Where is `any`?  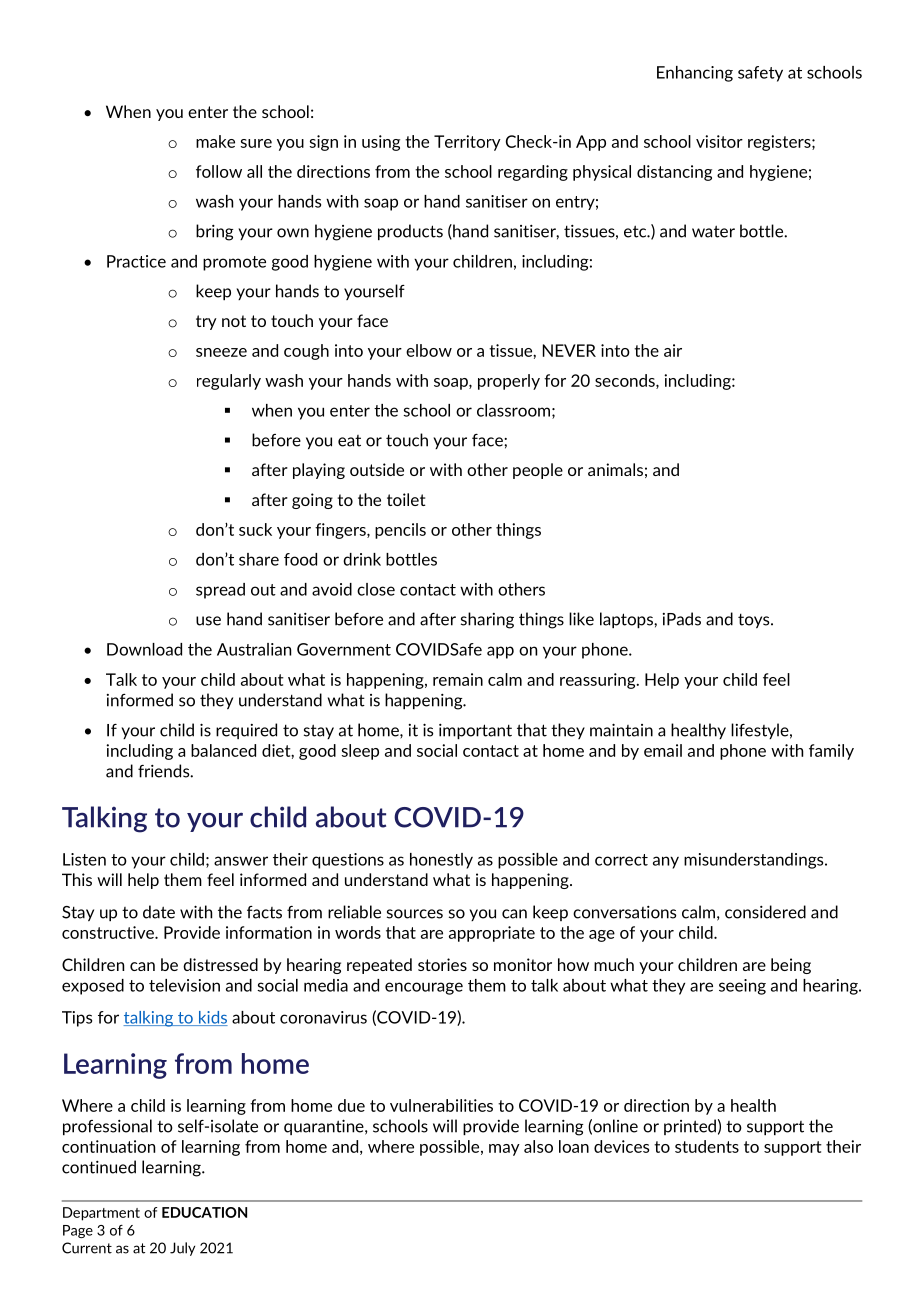 any is located at coordinates (666, 862).
